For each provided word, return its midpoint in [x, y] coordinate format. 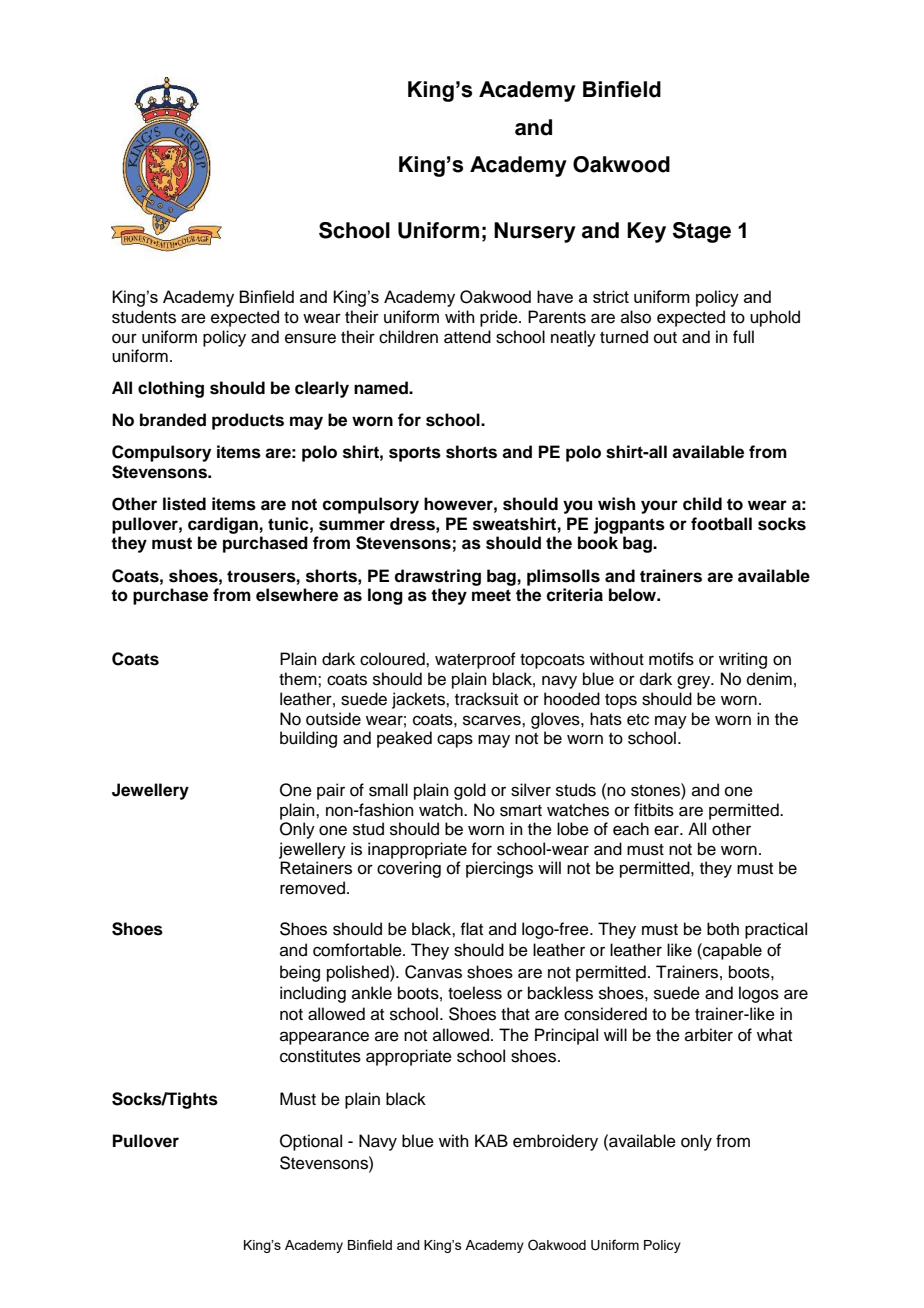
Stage [702, 232]
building [308, 739]
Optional [311, 1142]
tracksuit [486, 699]
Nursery [535, 232]
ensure [310, 338]
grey [695, 682]
